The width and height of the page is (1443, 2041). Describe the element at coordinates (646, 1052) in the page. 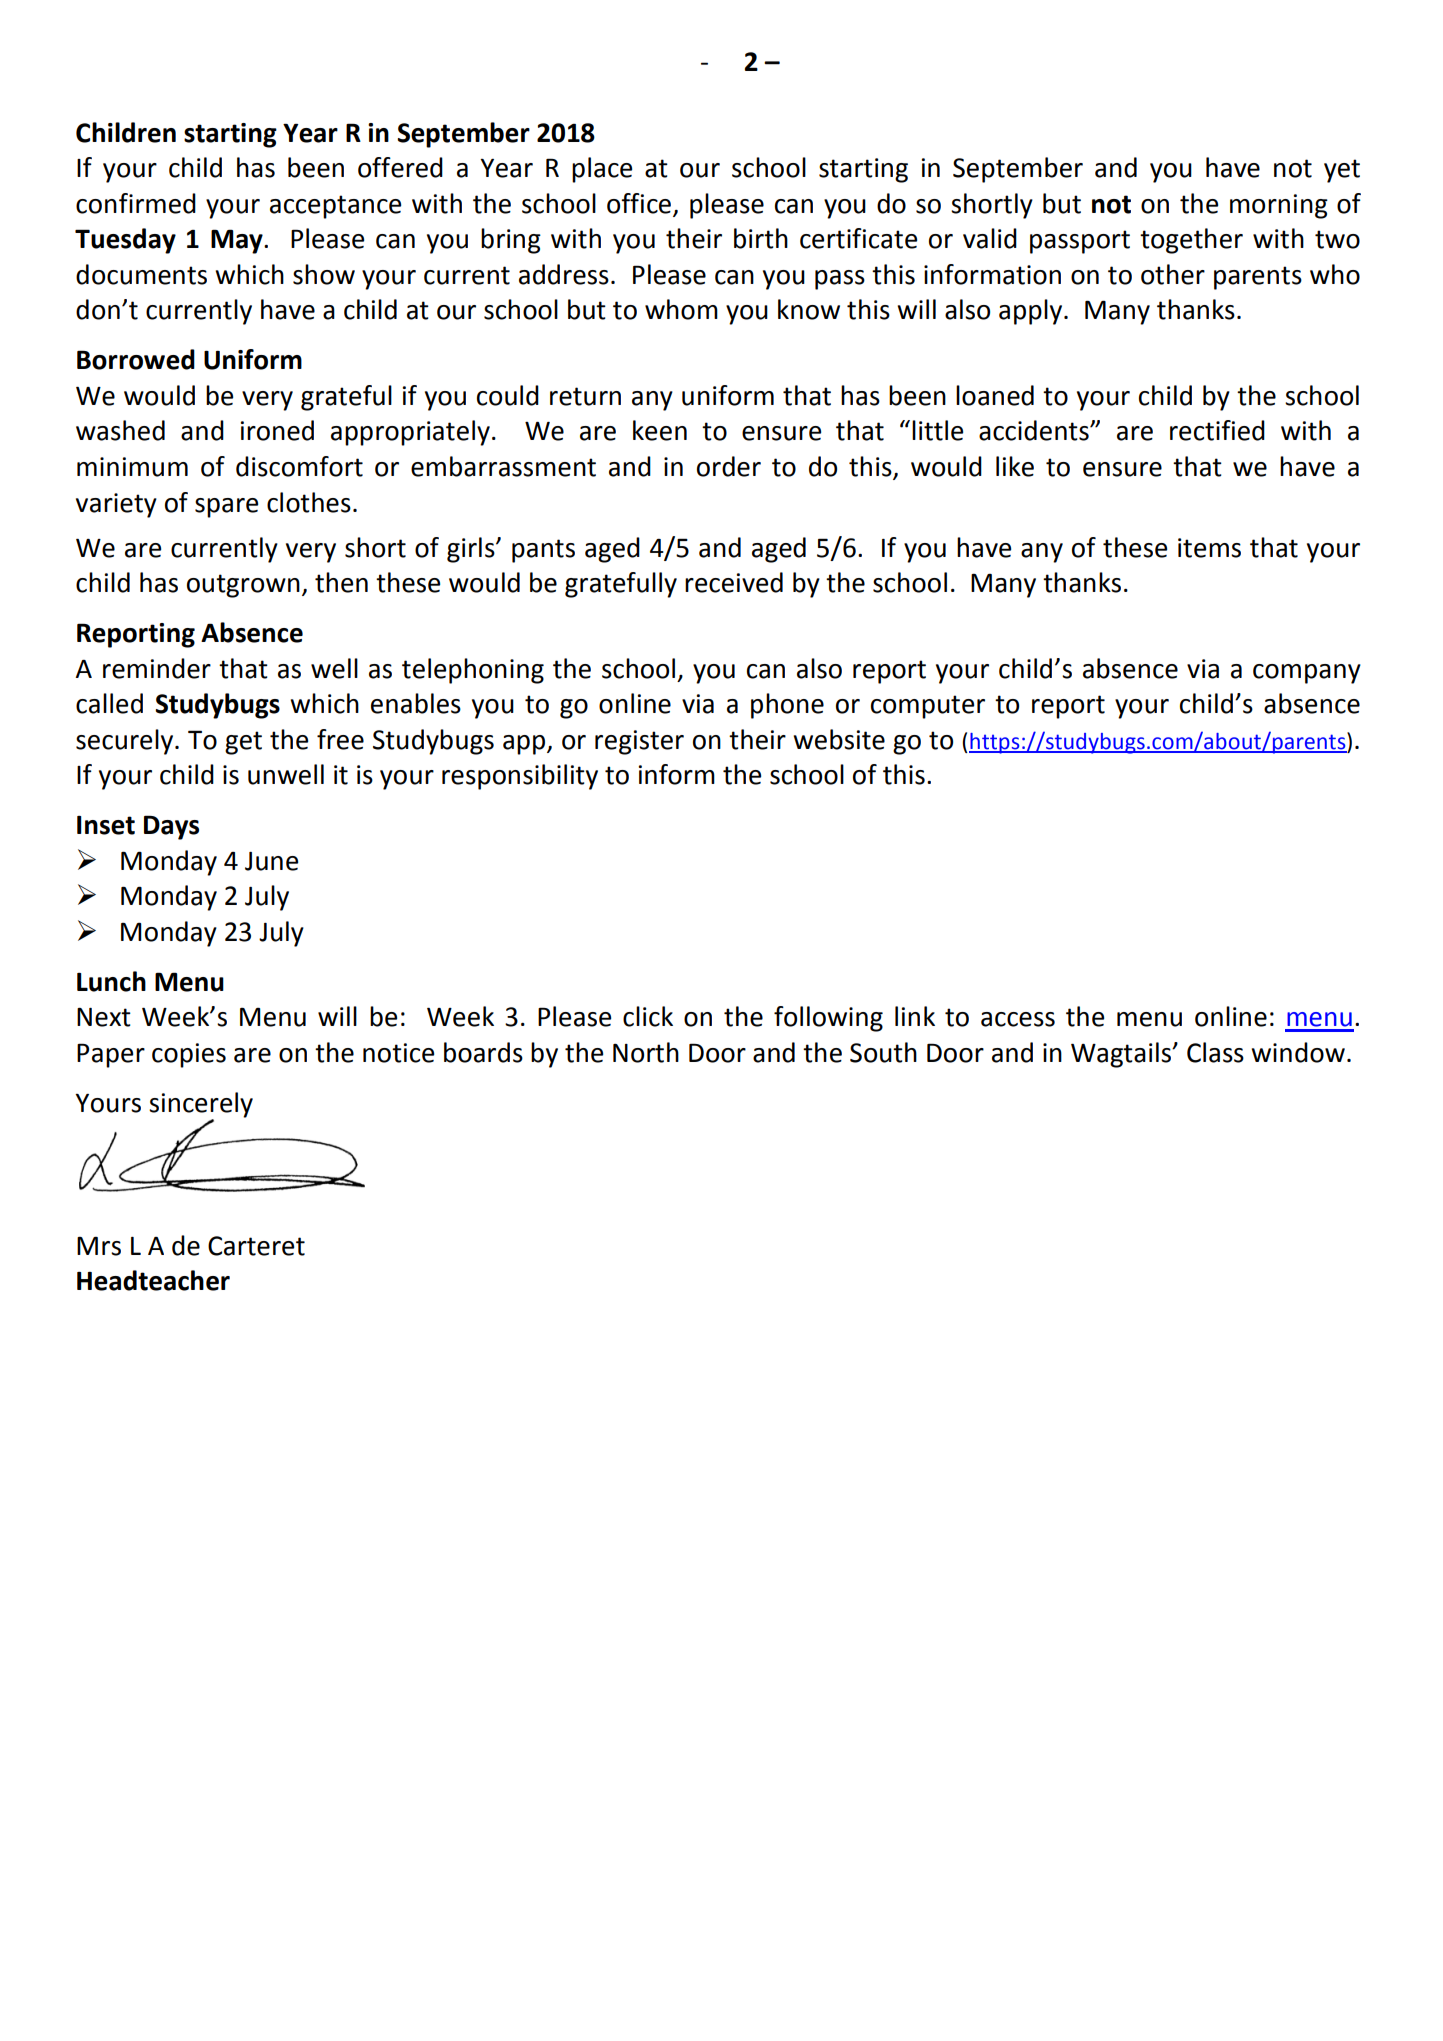

I see `North` at that location.
